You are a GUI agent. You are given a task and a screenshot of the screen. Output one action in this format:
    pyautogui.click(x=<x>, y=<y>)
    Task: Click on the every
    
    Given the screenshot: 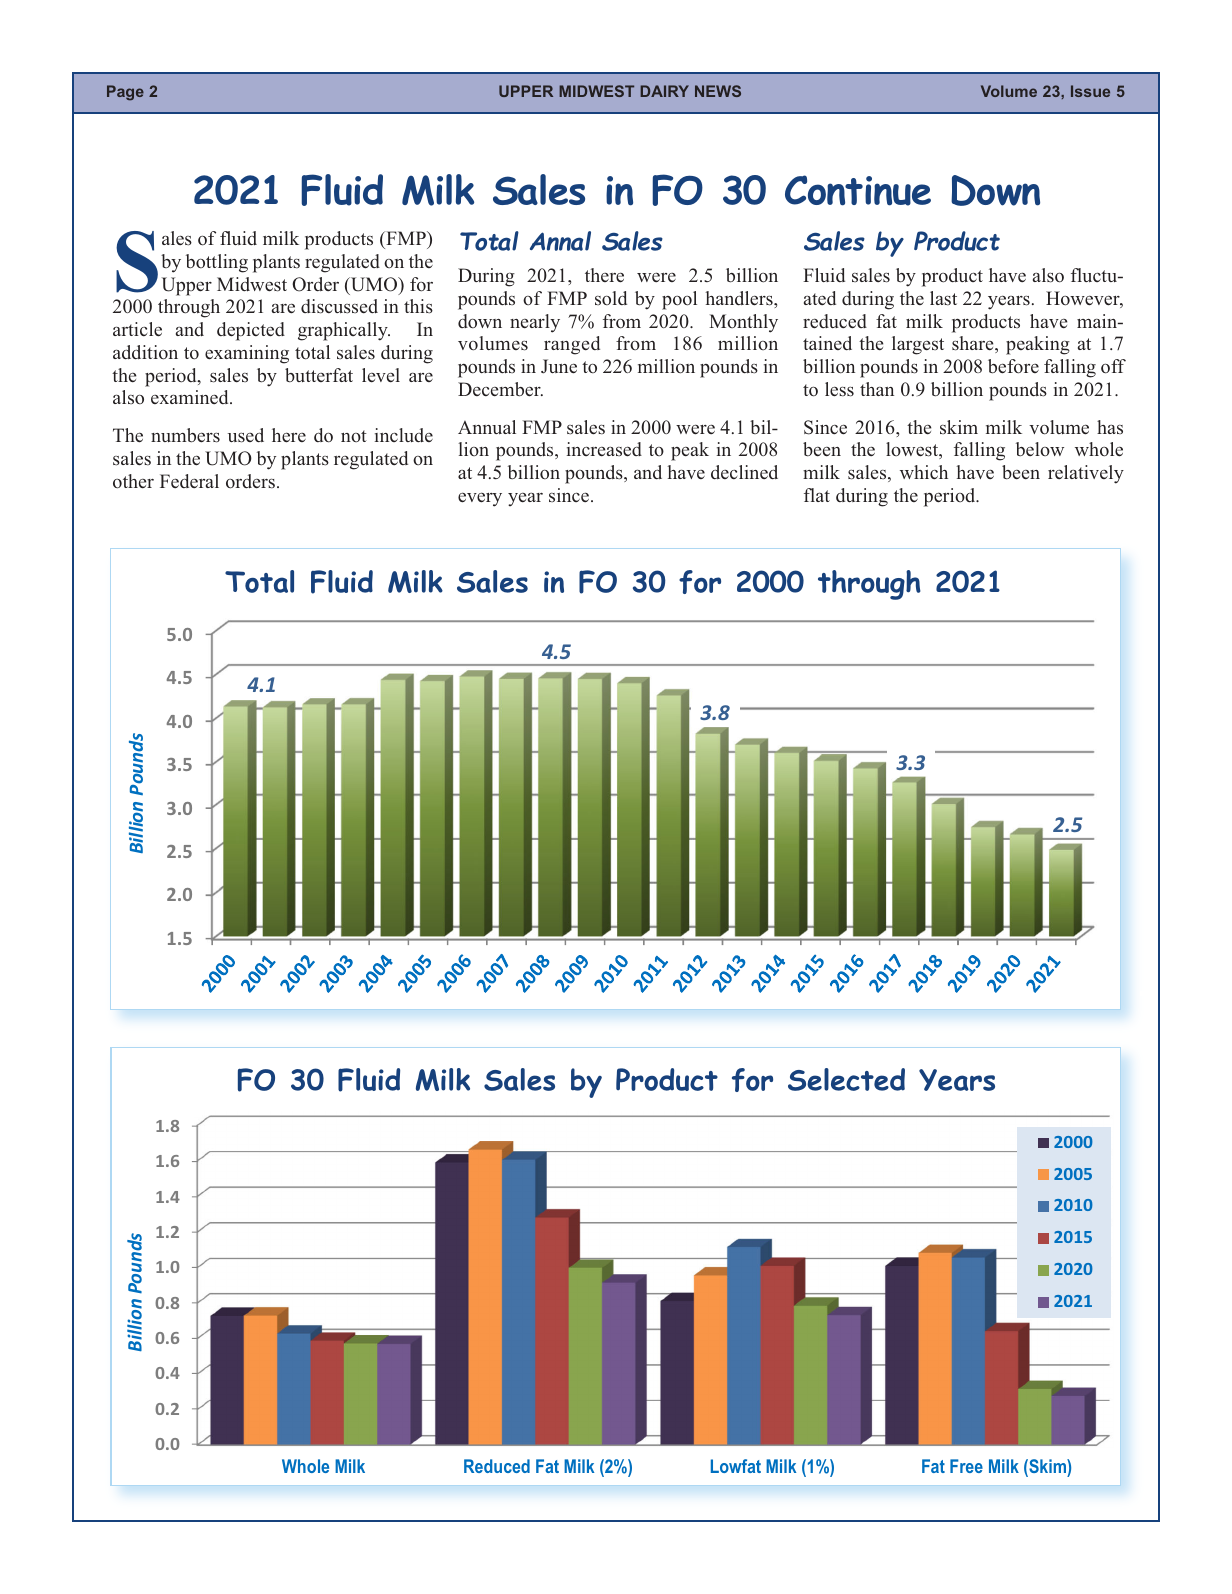 What is the action you would take?
    pyautogui.click(x=480, y=499)
